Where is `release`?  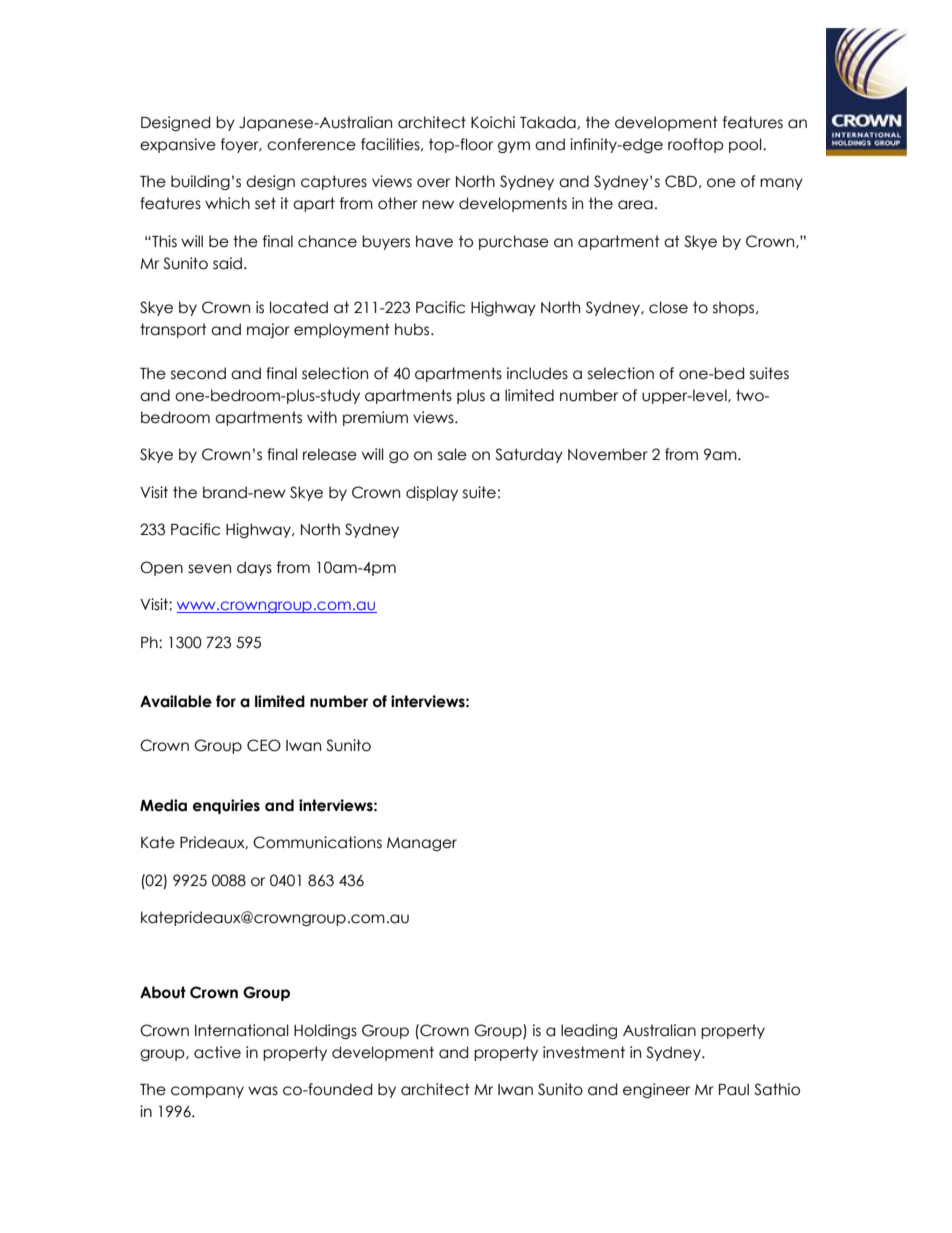
release is located at coordinates (330, 454).
